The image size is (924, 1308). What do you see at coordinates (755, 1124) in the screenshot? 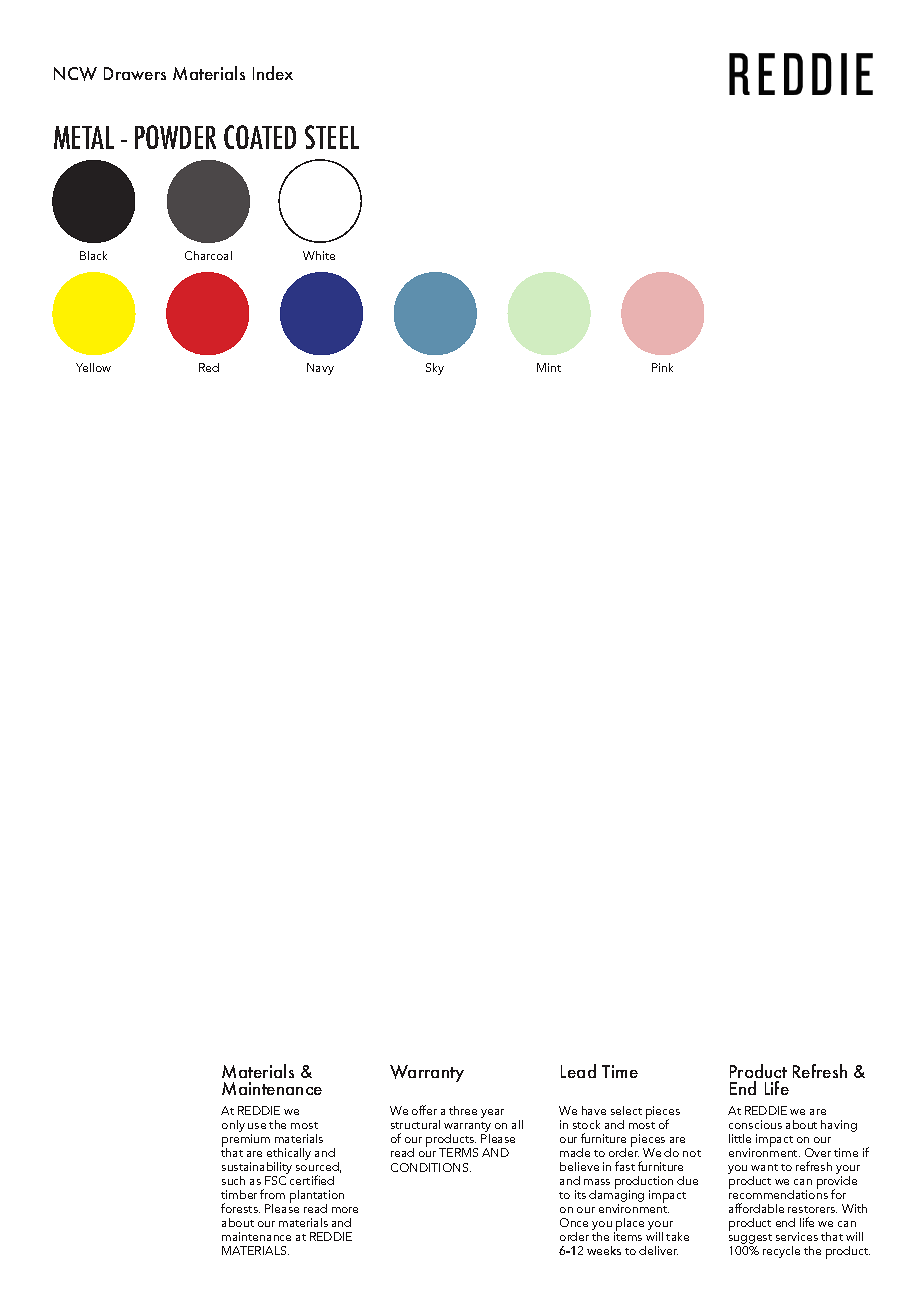
I see `conscious` at bounding box center [755, 1124].
